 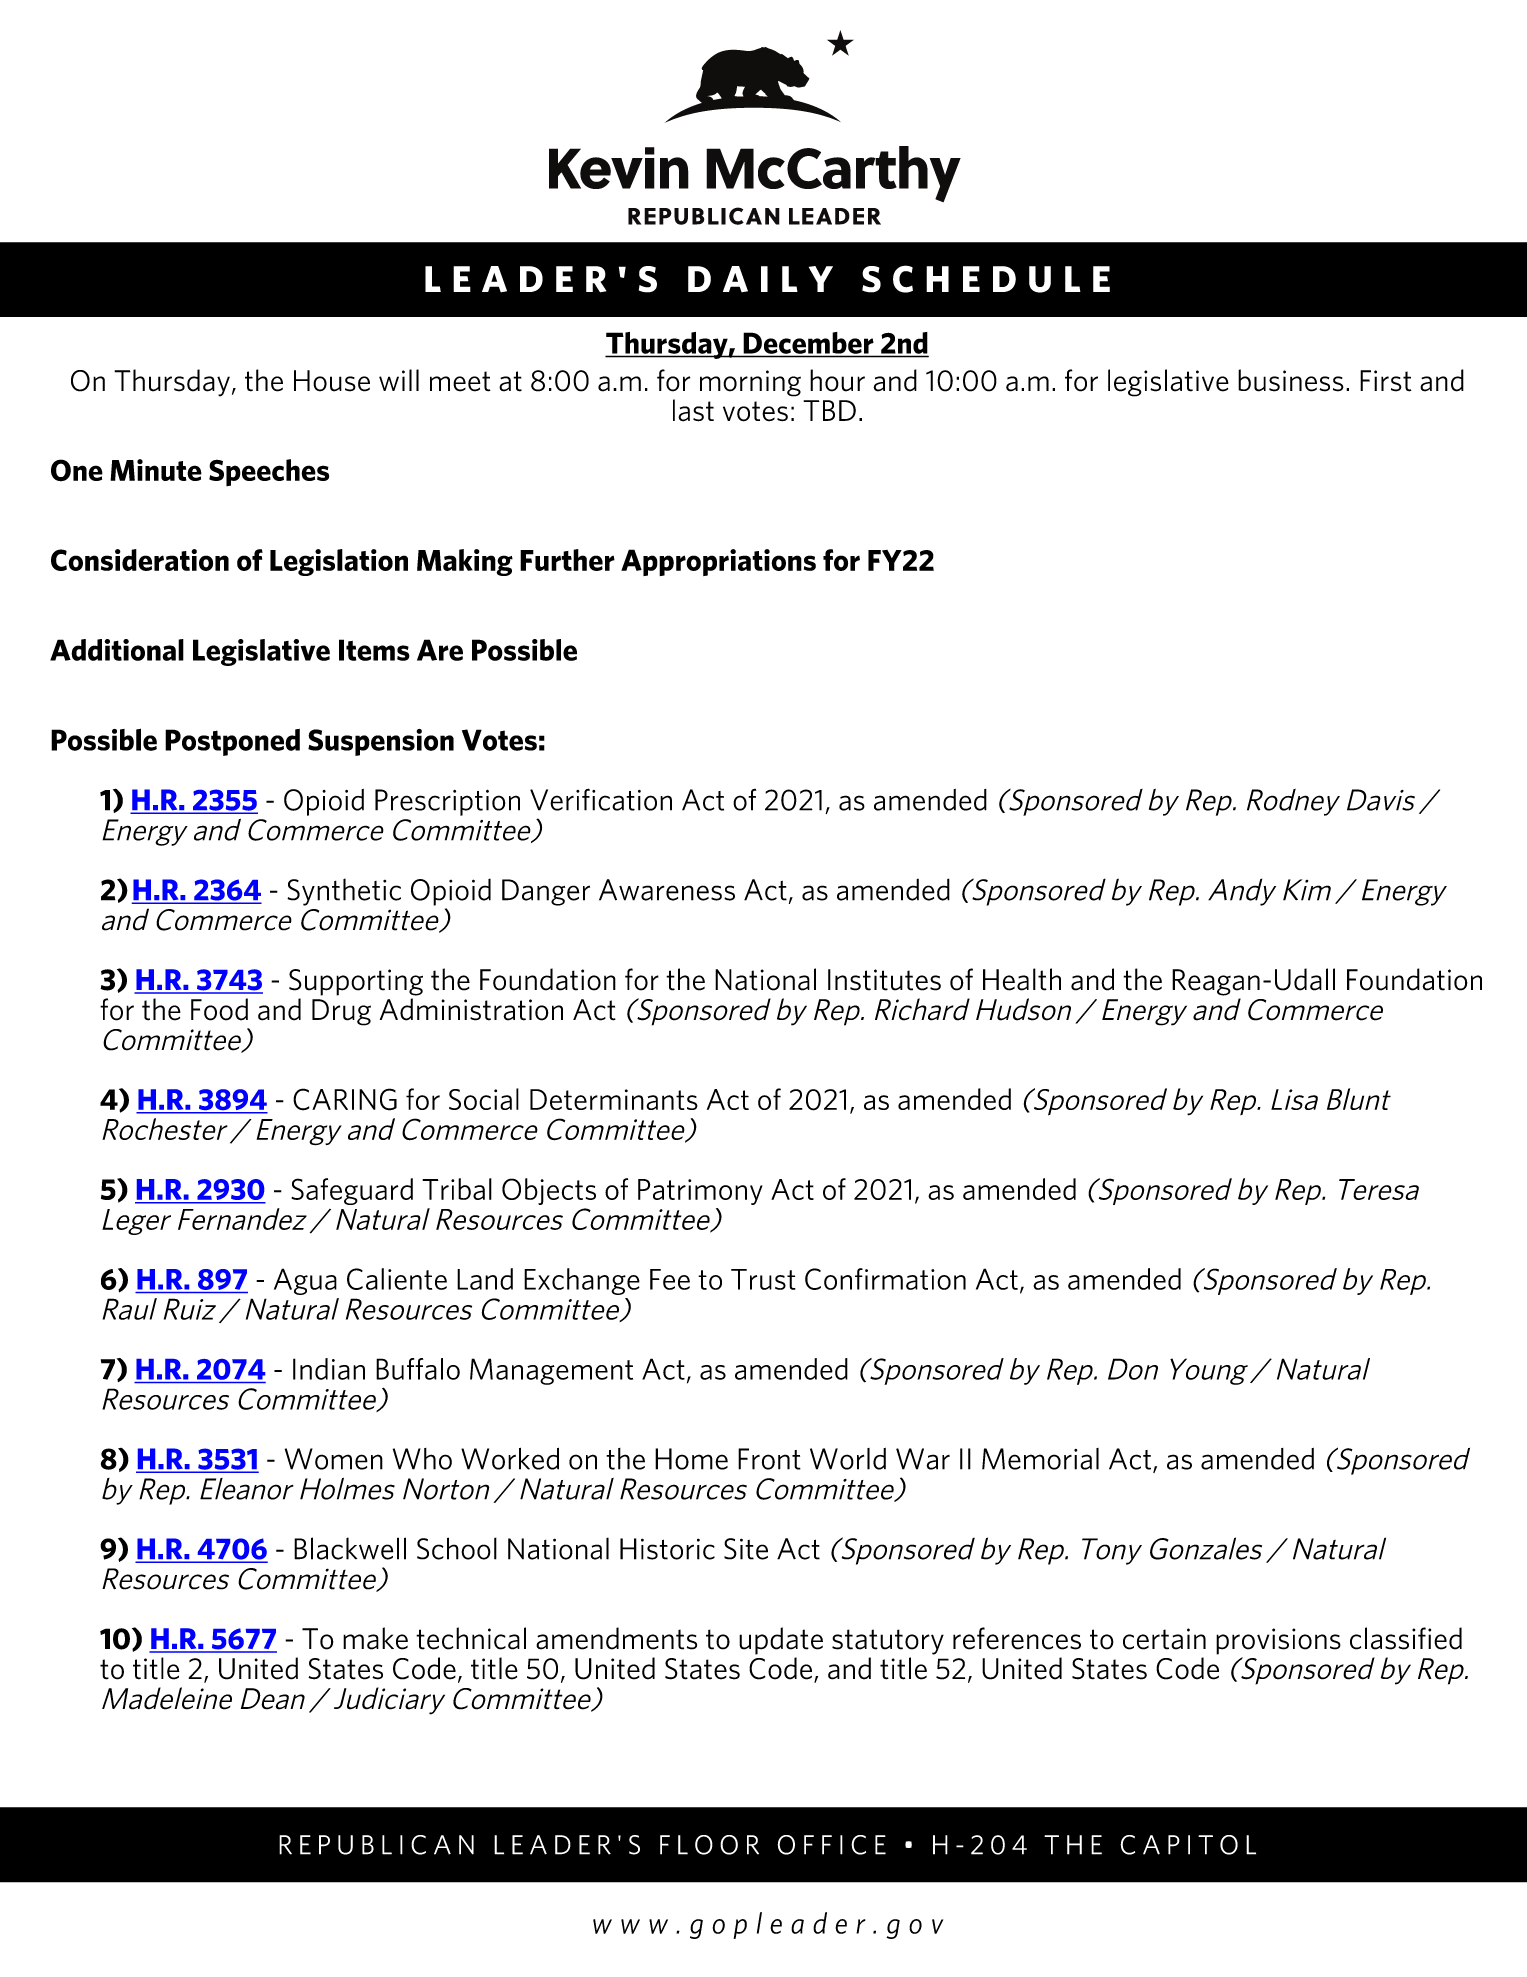 What do you see at coordinates (809, 343) in the screenshot?
I see `December` at bounding box center [809, 343].
